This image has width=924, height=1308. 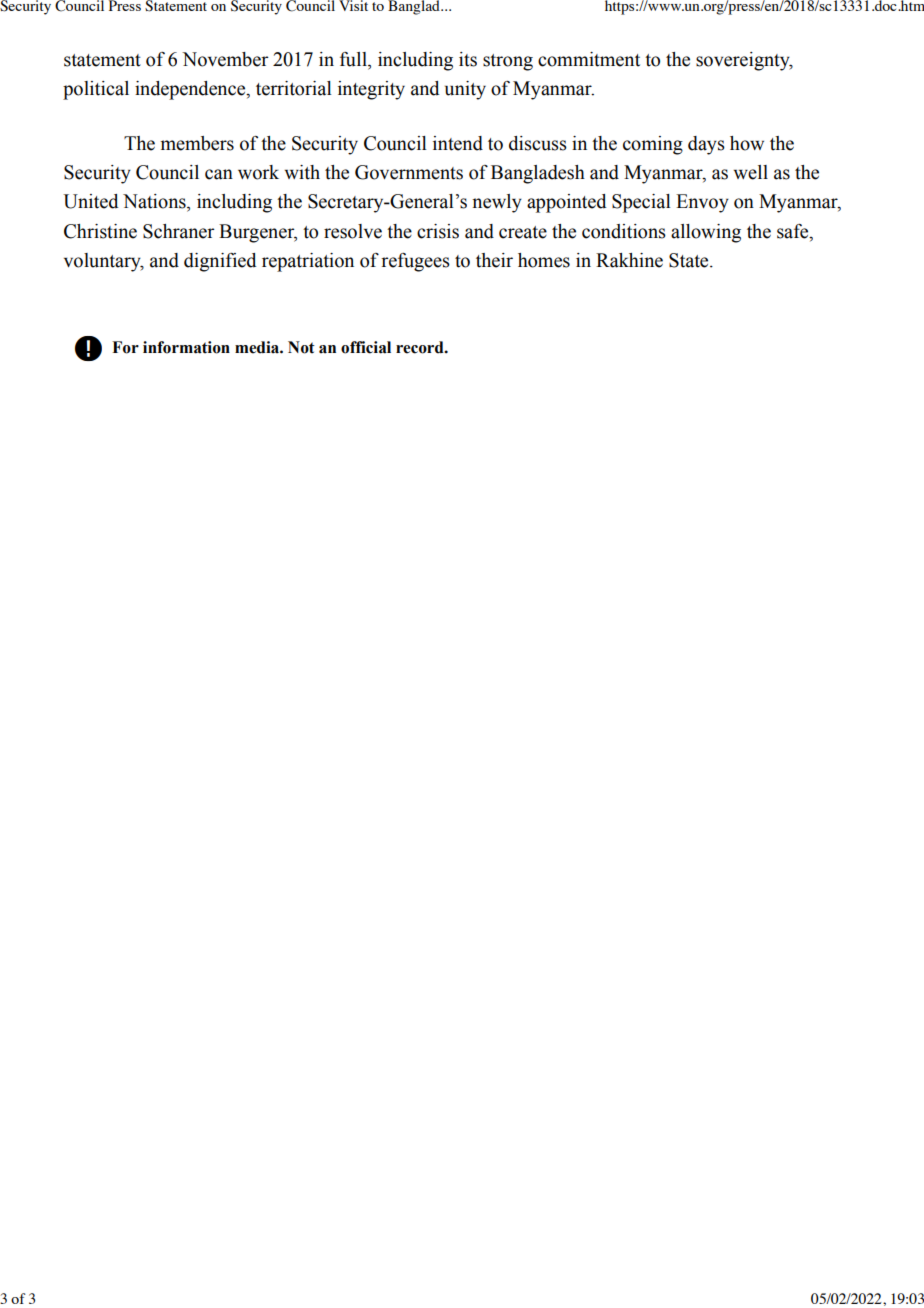 I want to click on refugees, so click(x=415, y=262).
